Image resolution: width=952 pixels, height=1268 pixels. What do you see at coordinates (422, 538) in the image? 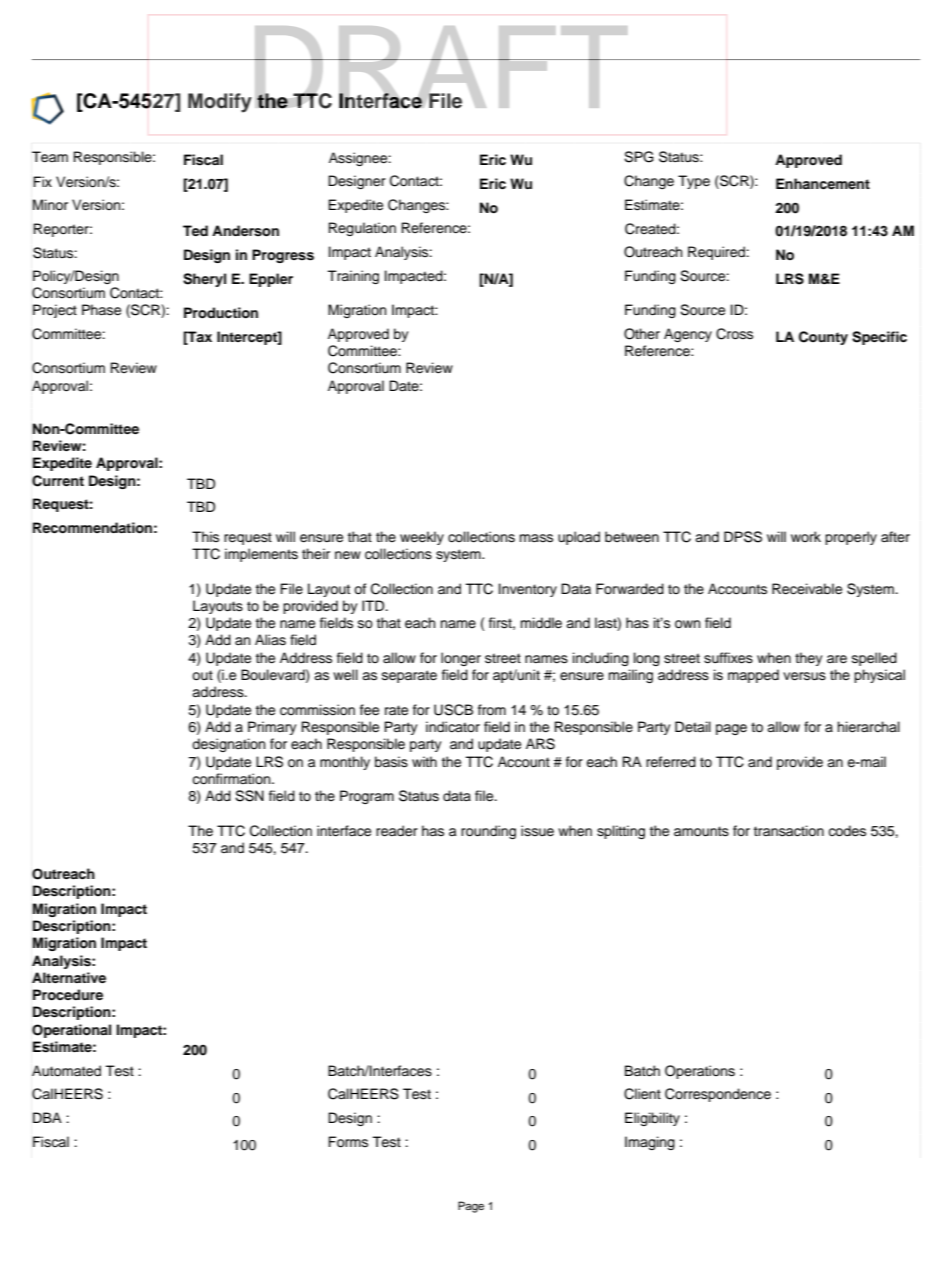
I see `weekly` at bounding box center [422, 538].
